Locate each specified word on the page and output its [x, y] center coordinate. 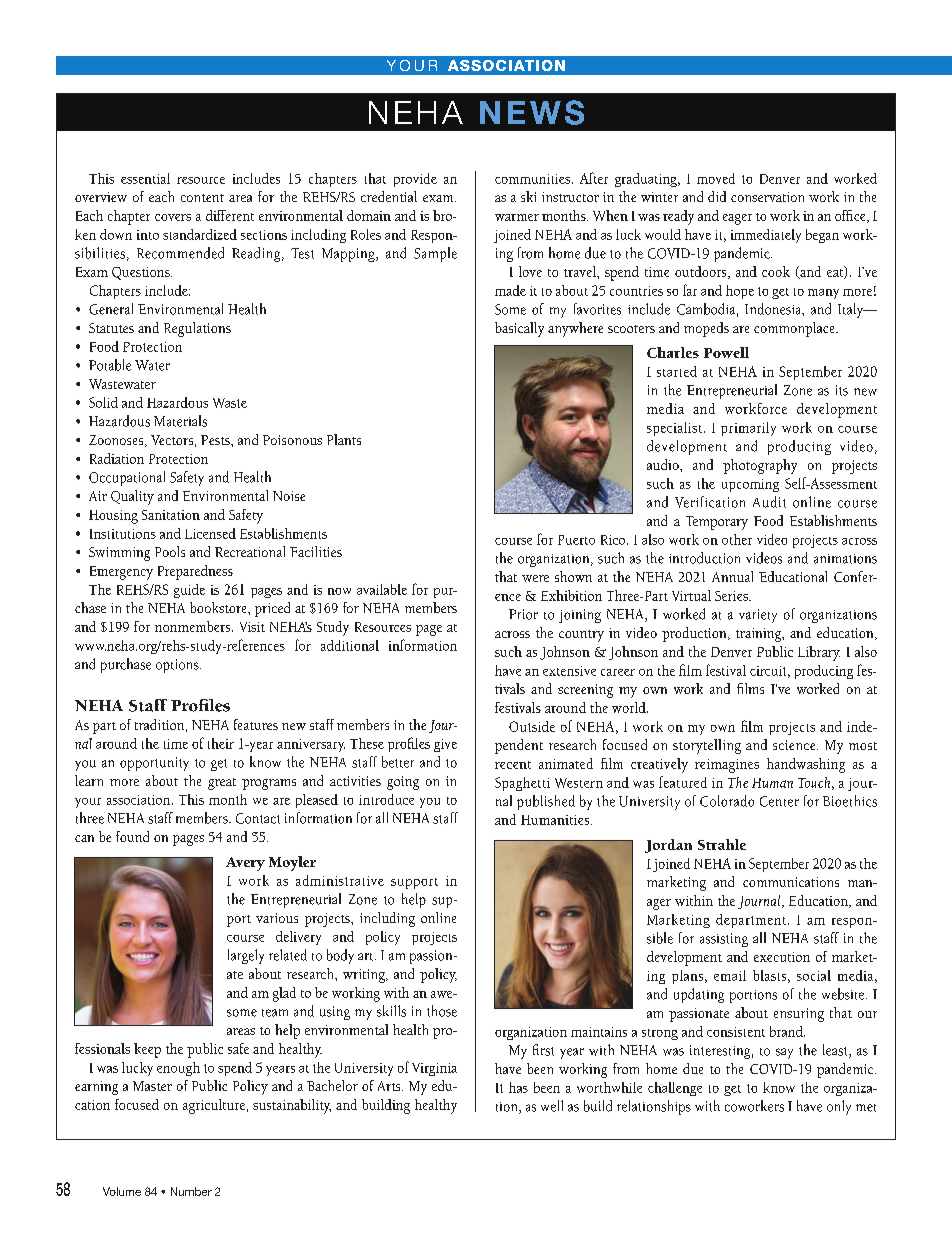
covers [173, 217]
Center [779, 801]
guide [189, 591]
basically [519, 329]
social [814, 975]
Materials [180, 421]
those [442, 1011]
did [717, 196]
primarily [748, 429]
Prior [523, 614]
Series [732, 596]
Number [191, 1191]
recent [513, 765]
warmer [517, 217]
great [222, 784]
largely [246, 956]
